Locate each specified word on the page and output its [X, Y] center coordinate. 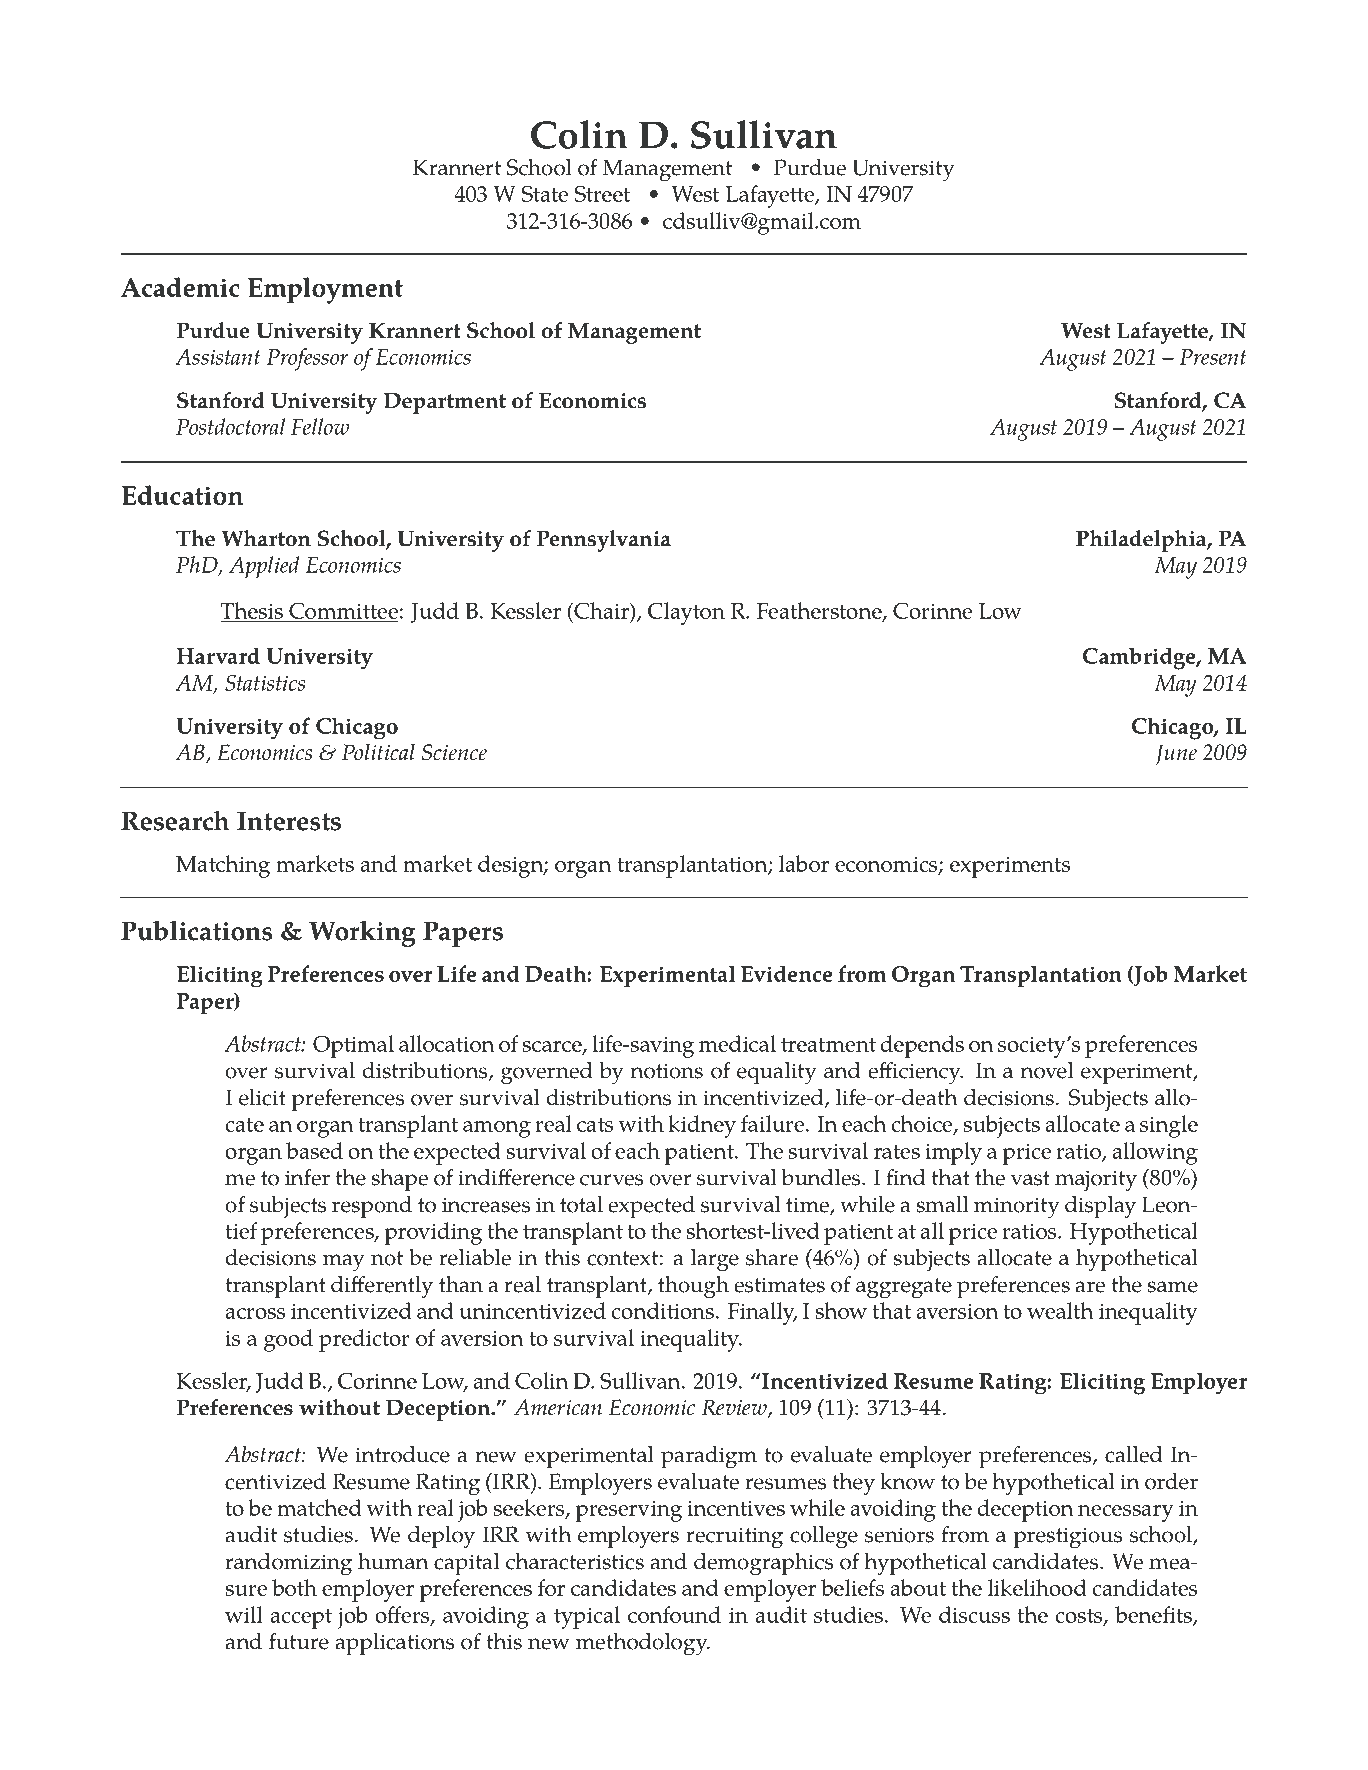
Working [362, 934]
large [715, 1260]
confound [674, 1614]
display [1100, 1207]
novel [1047, 1070]
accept [301, 1619]
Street [602, 193]
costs [1080, 1617]
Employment [325, 290]
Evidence [787, 973]
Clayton [686, 613]
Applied [264, 567]
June [1176, 754]
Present [1213, 357]
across [255, 1313]
